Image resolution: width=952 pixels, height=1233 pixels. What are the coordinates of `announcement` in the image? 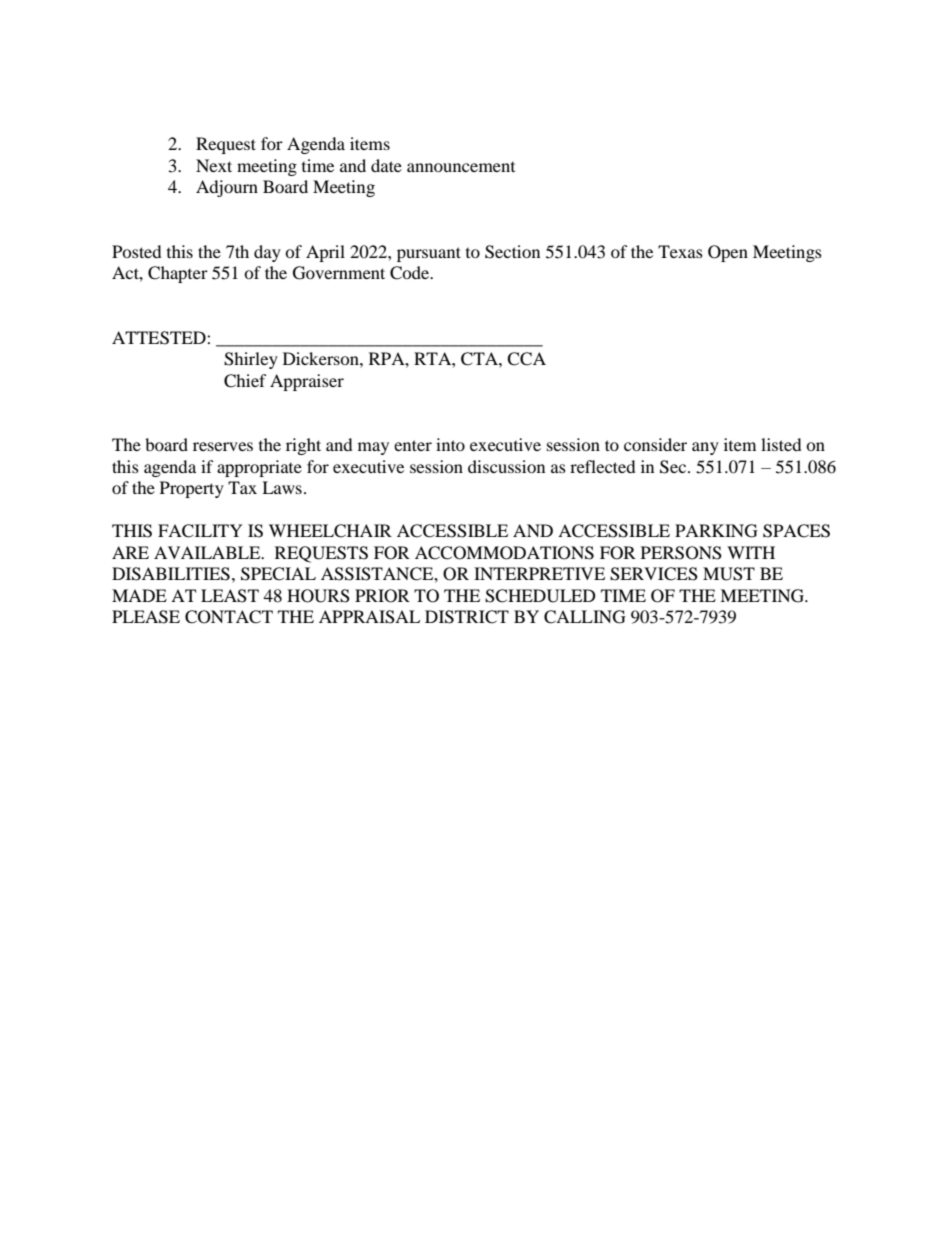 It's located at (461, 167).
